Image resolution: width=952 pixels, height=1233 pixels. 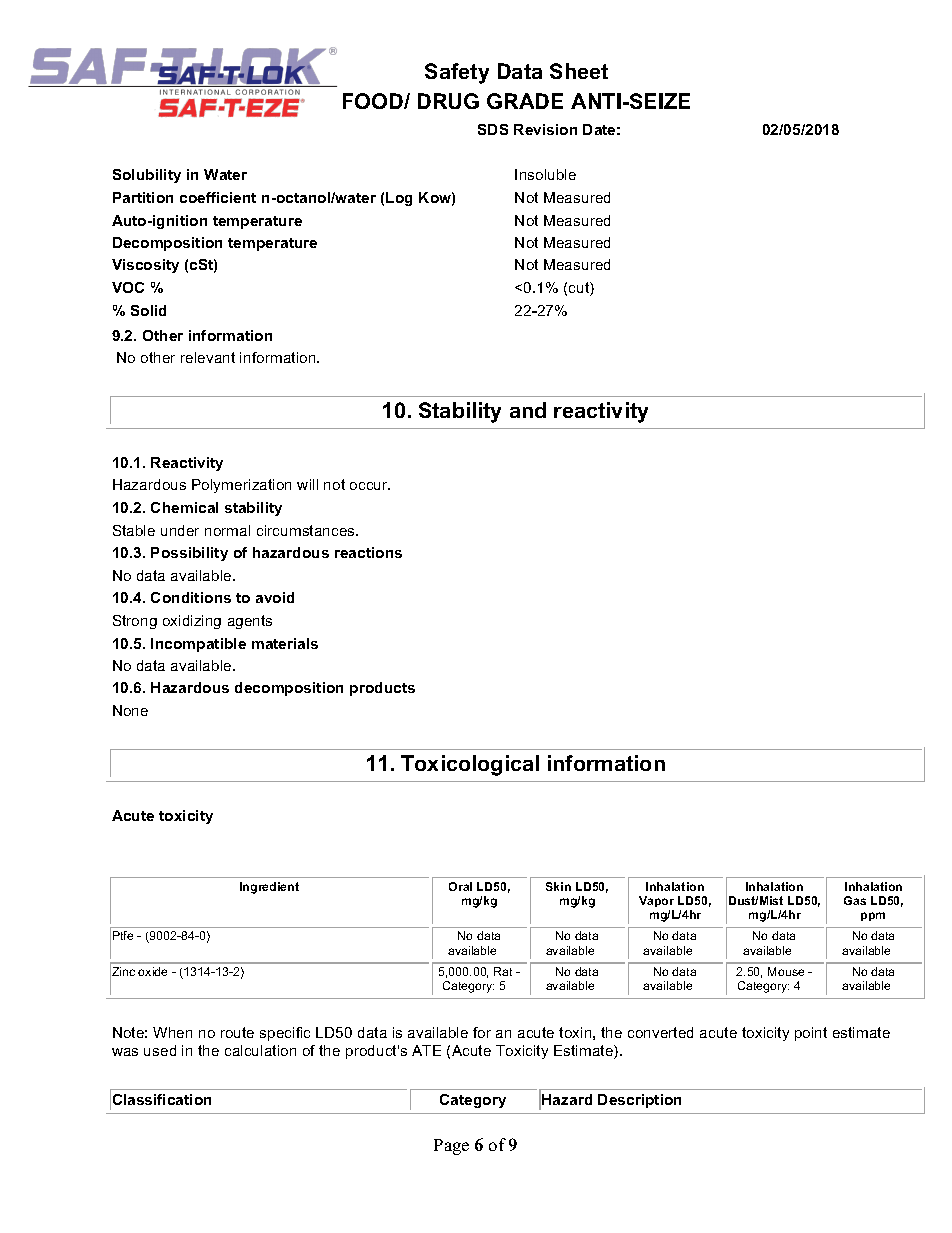 What do you see at coordinates (528, 410) in the page?
I see `and` at bounding box center [528, 410].
